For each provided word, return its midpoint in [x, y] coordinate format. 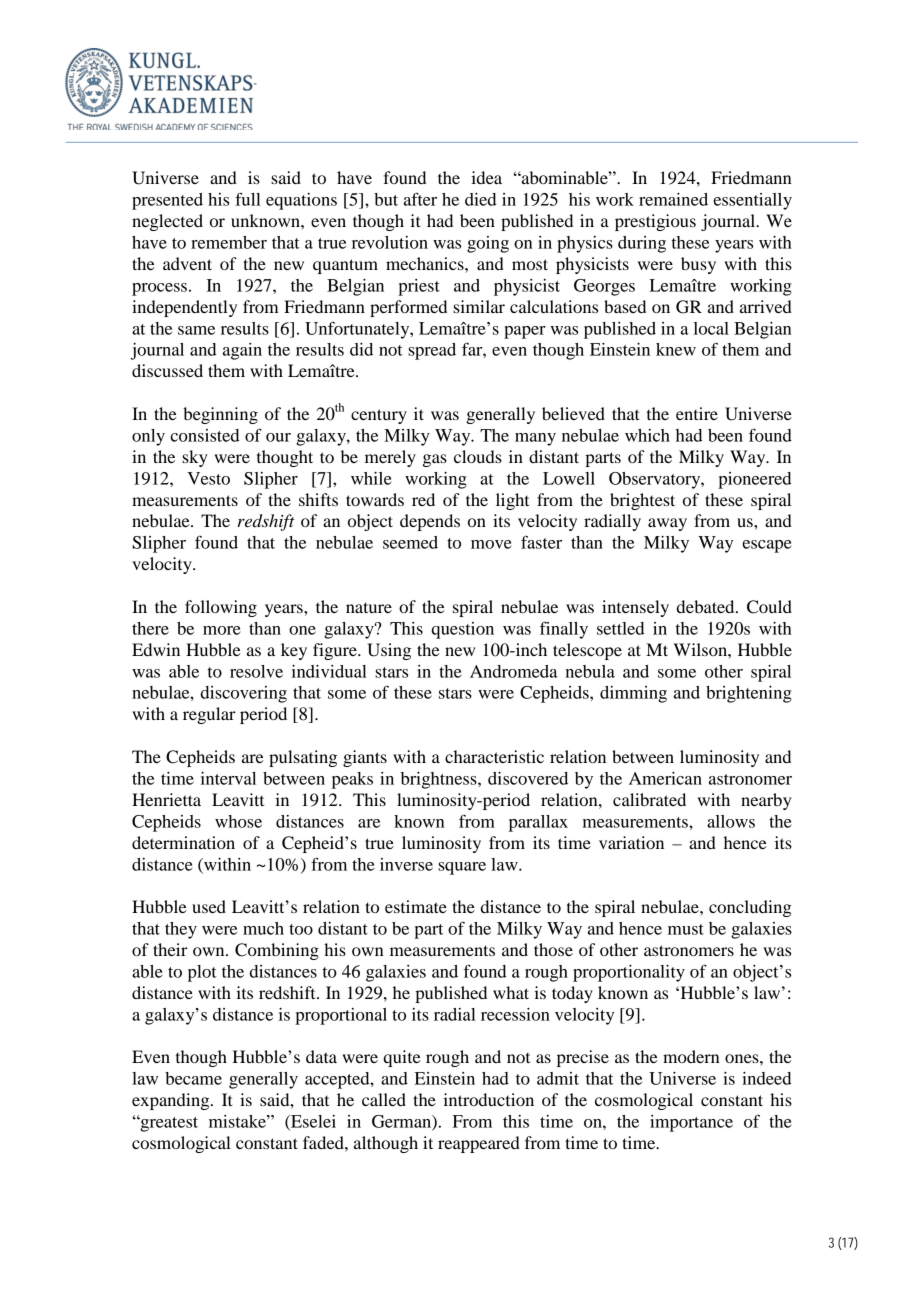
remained [673, 199]
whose [238, 821]
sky [195, 458]
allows [731, 821]
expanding [172, 1101]
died [480, 199]
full [248, 199]
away [667, 524]
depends [430, 522]
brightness [440, 780]
